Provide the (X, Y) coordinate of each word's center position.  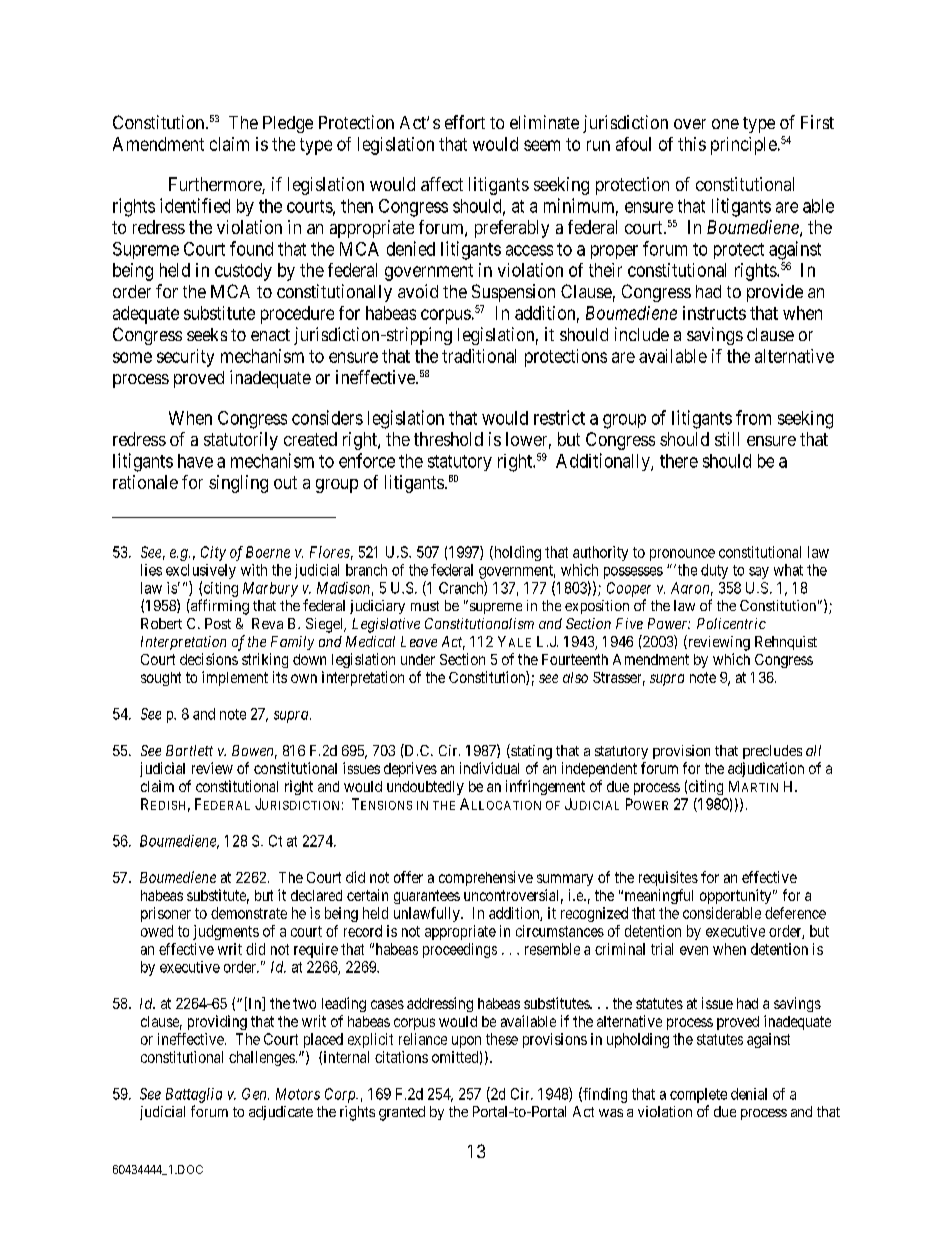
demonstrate (249, 913)
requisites (668, 878)
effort (465, 122)
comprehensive (486, 878)
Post (218, 623)
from (753, 417)
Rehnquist (786, 643)
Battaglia (194, 1095)
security (185, 358)
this (692, 144)
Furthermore (216, 185)
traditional (479, 356)
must (425, 606)
